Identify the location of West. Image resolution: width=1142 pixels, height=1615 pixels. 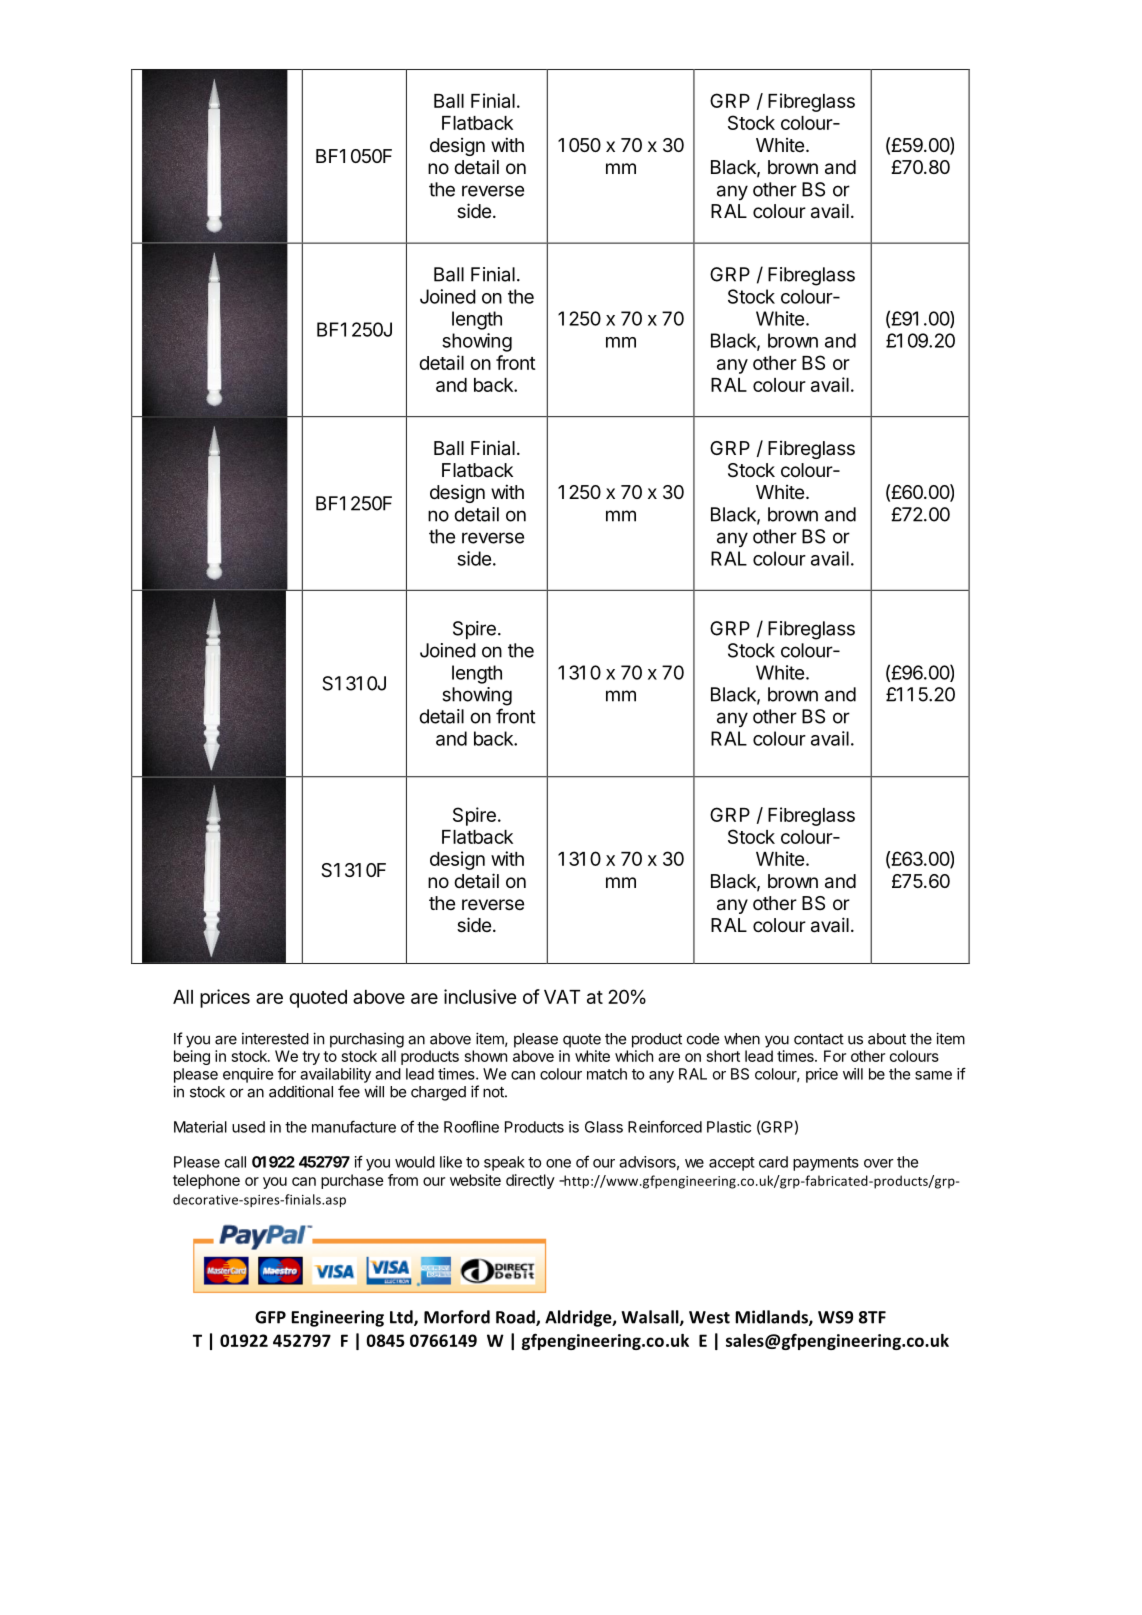
(709, 1317).
